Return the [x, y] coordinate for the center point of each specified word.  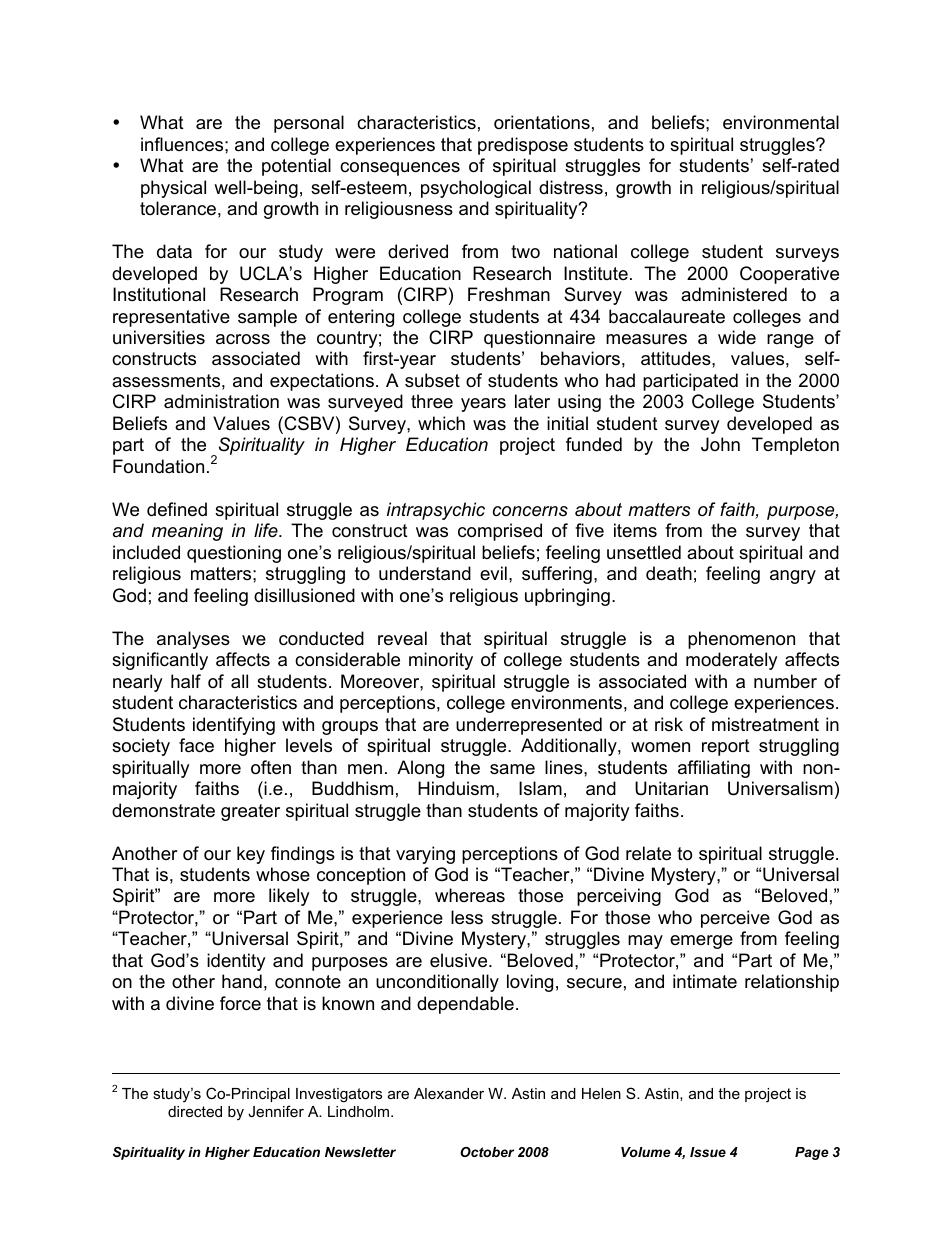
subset [432, 380]
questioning [234, 554]
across [243, 339]
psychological [476, 189]
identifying [234, 726]
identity [236, 962]
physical [173, 189]
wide [737, 337]
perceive [735, 919]
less [467, 917]
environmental [781, 122]
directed [195, 1111]
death [669, 573]
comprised [500, 532]
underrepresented [529, 726]
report [726, 747]
